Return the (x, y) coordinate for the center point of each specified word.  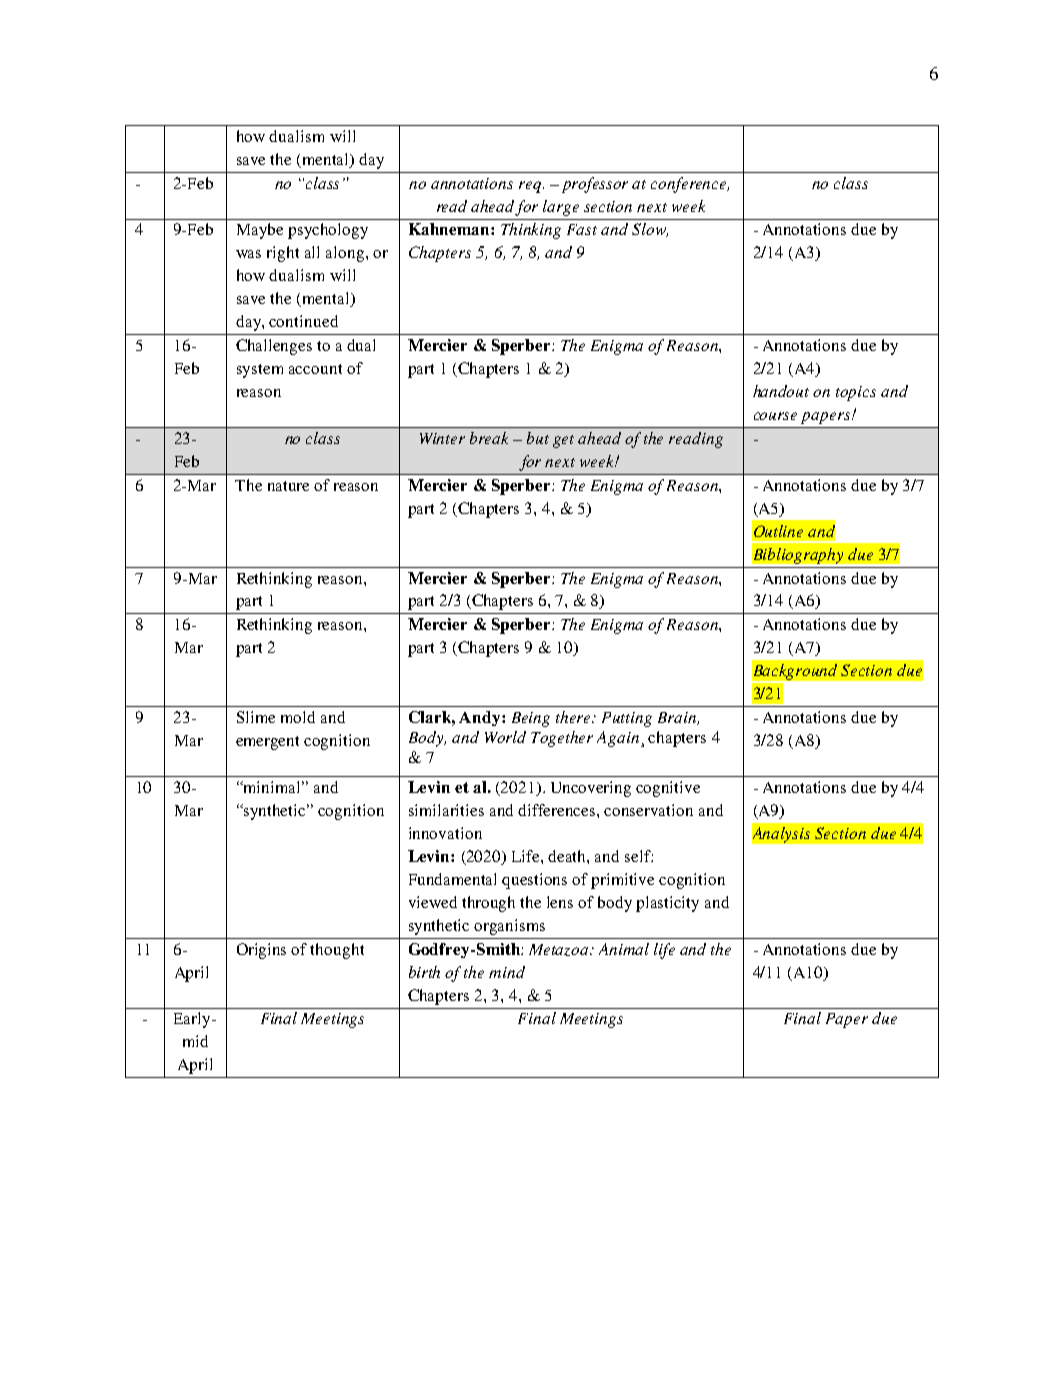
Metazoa (560, 950)
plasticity (667, 904)
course (775, 416)
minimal (273, 787)
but (538, 438)
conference (690, 185)
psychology (328, 231)
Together (562, 739)
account (315, 369)
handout (781, 391)
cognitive (668, 789)
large (561, 208)
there (575, 717)
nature (288, 486)
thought (337, 951)
